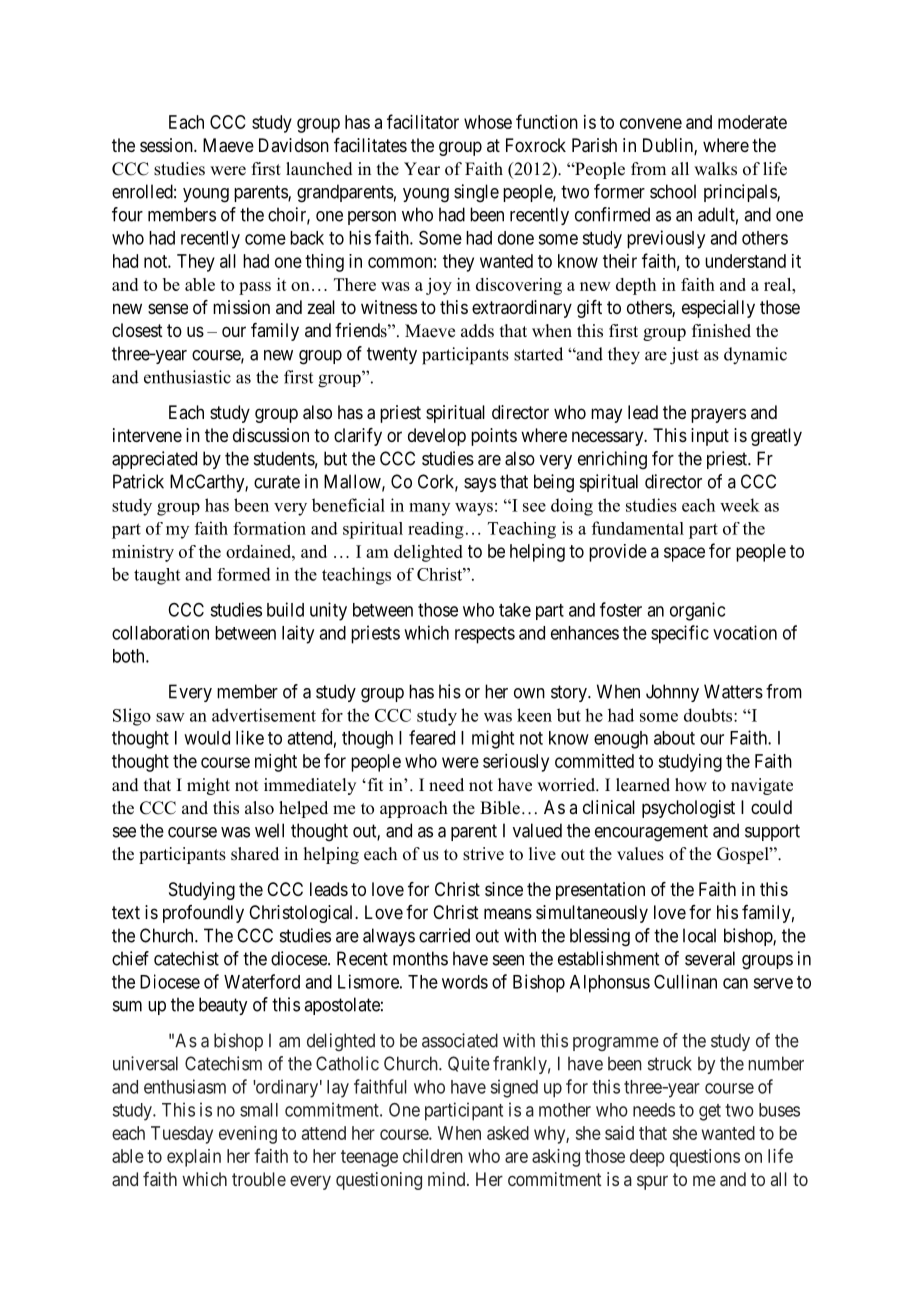 The height and width of the screenshot is (1308, 924). What do you see at coordinates (710, 958) in the screenshot?
I see `several` at bounding box center [710, 958].
